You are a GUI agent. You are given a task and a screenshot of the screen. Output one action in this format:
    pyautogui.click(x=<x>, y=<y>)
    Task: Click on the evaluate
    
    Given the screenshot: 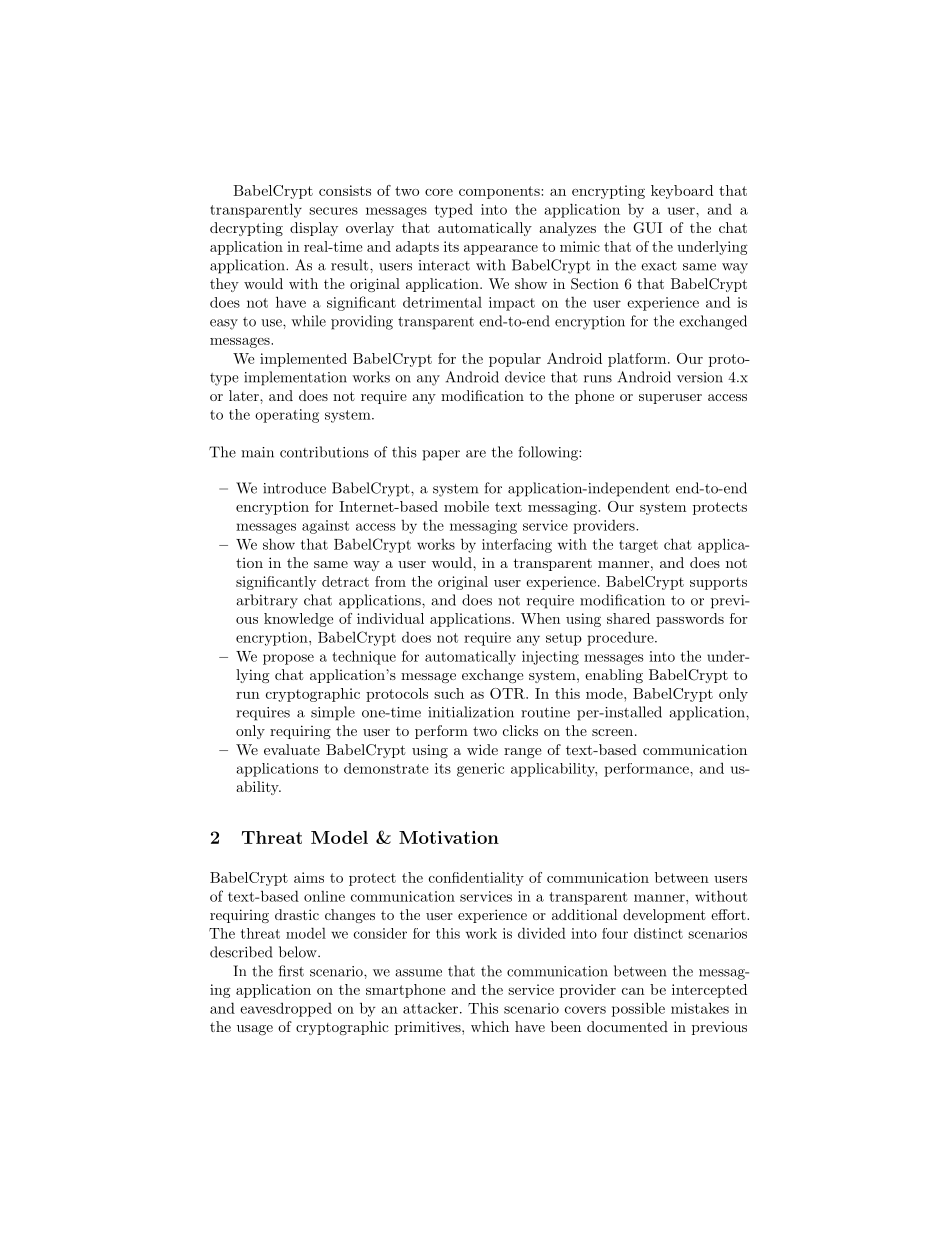 What is the action you would take?
    pyautogui.click(x=292, y=749)
